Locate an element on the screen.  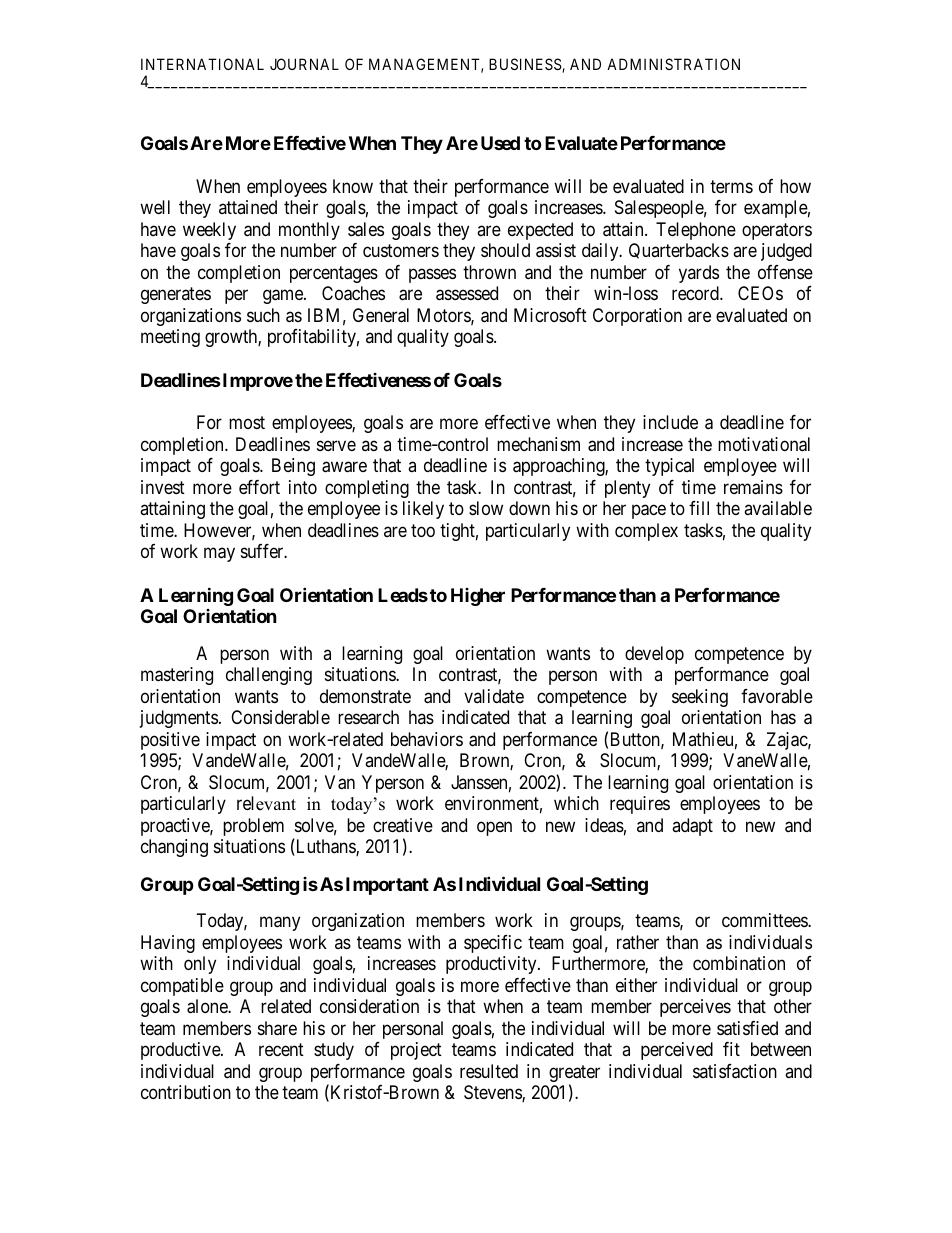
may is located at coordinates (219, 555).
